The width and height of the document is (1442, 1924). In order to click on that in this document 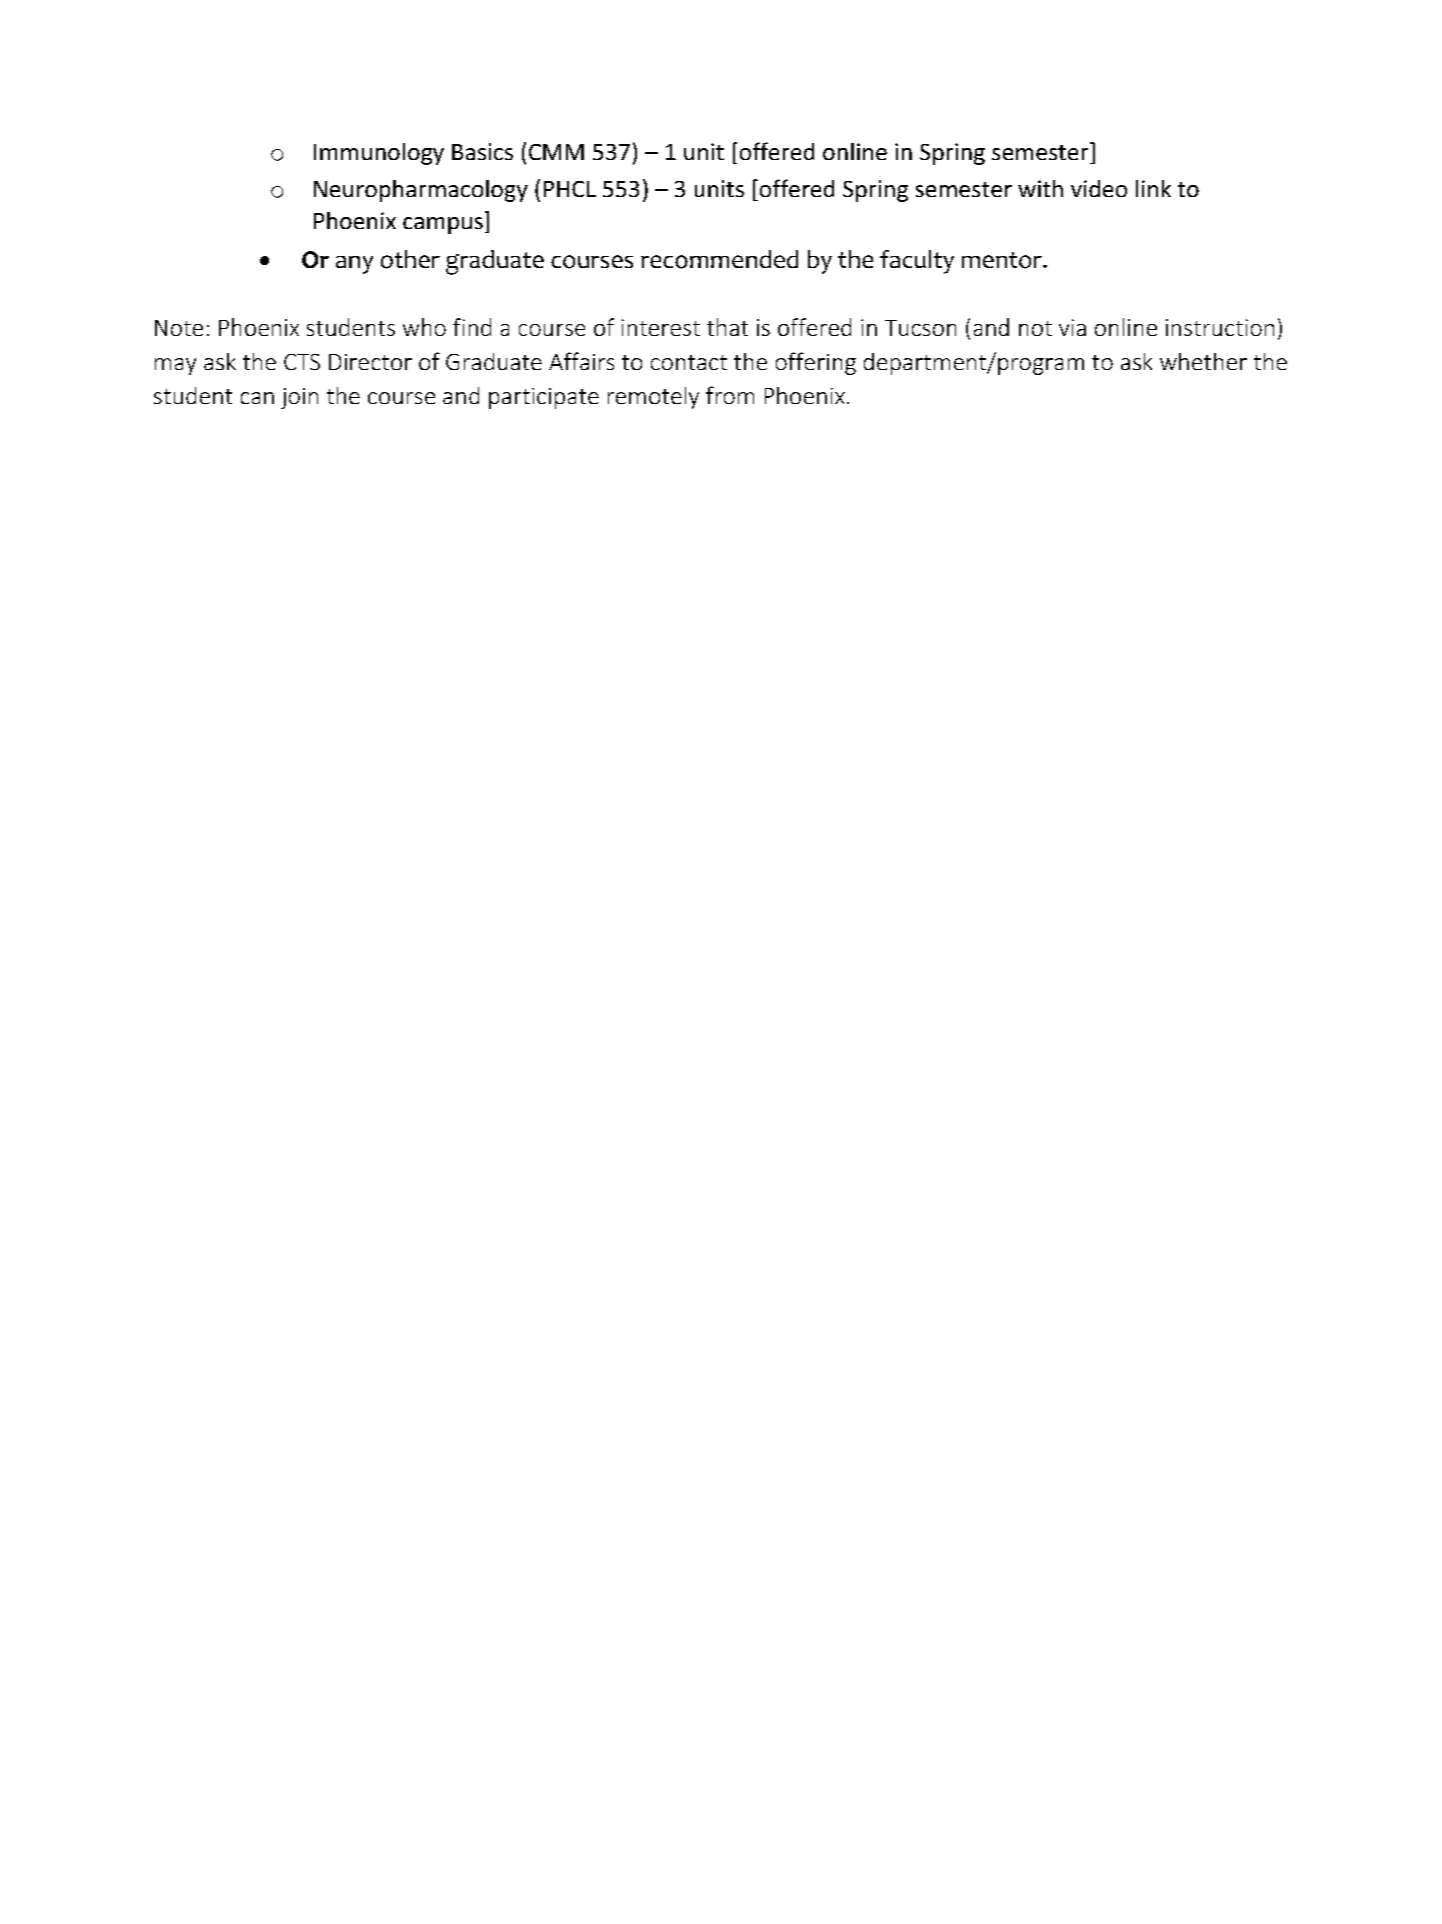, I will do `click(727, 327)`.
